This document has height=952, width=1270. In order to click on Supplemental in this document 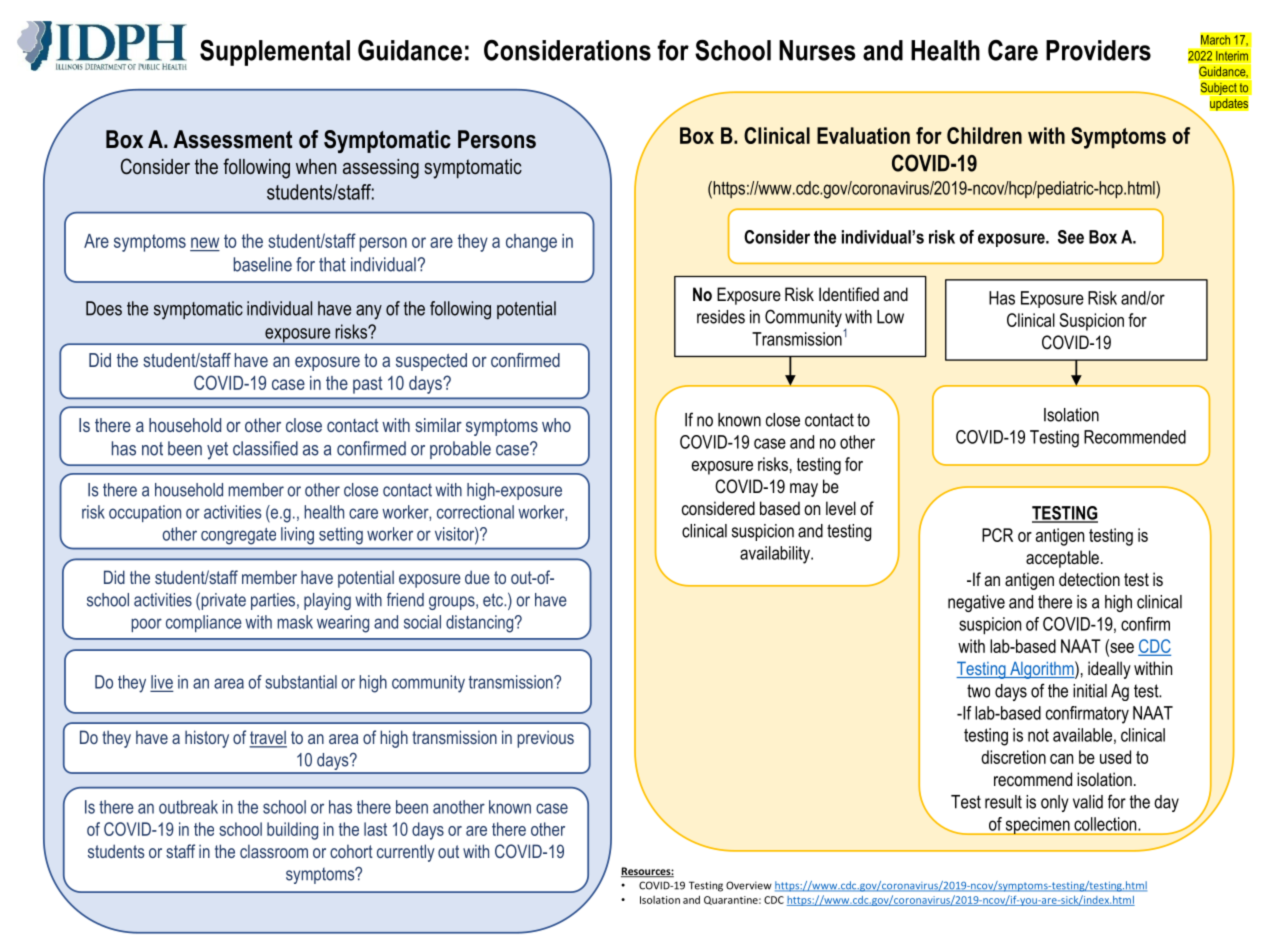, I will do `click(275, 52)`.
